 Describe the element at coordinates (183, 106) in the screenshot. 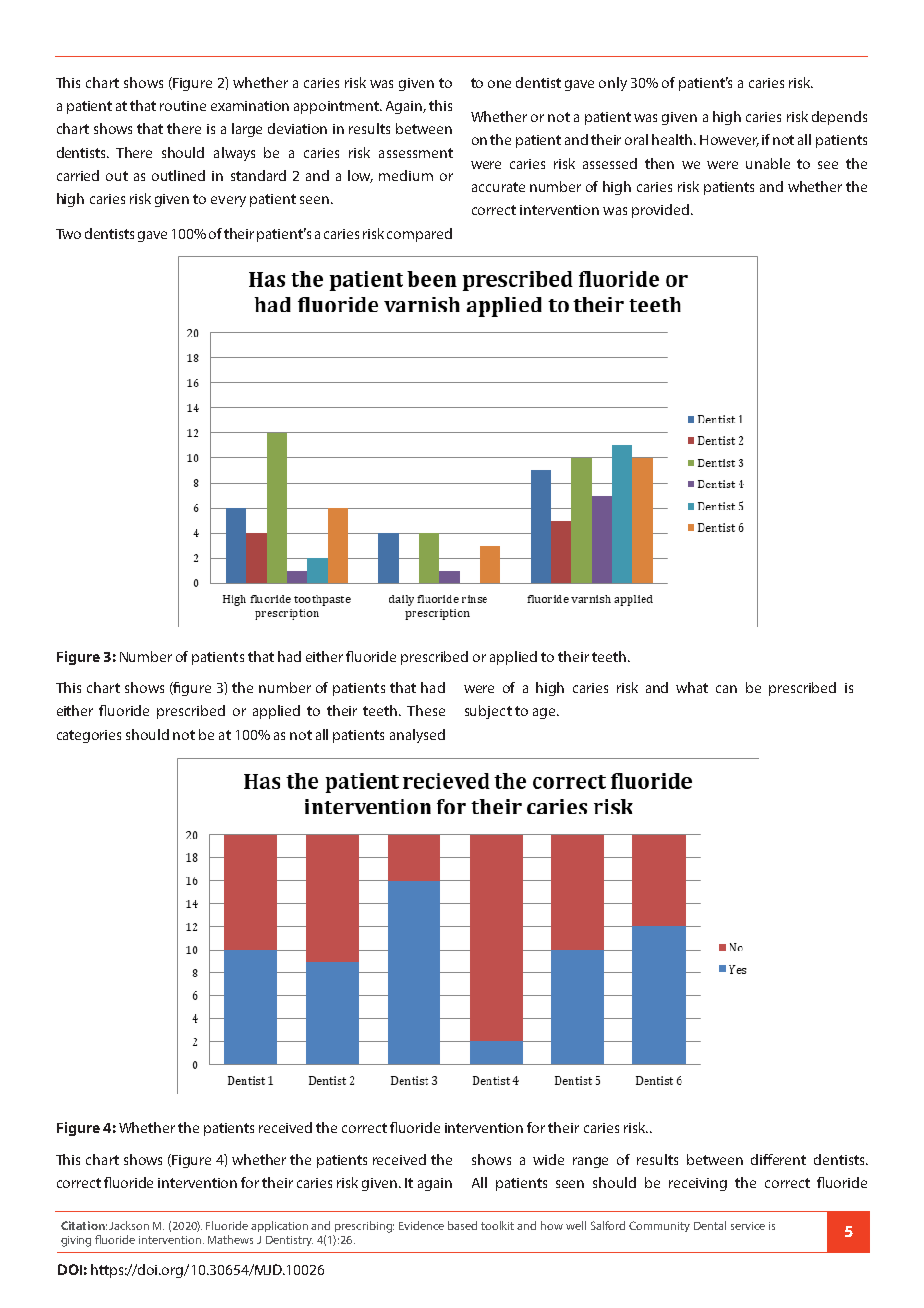

I see `routine` at that location.
